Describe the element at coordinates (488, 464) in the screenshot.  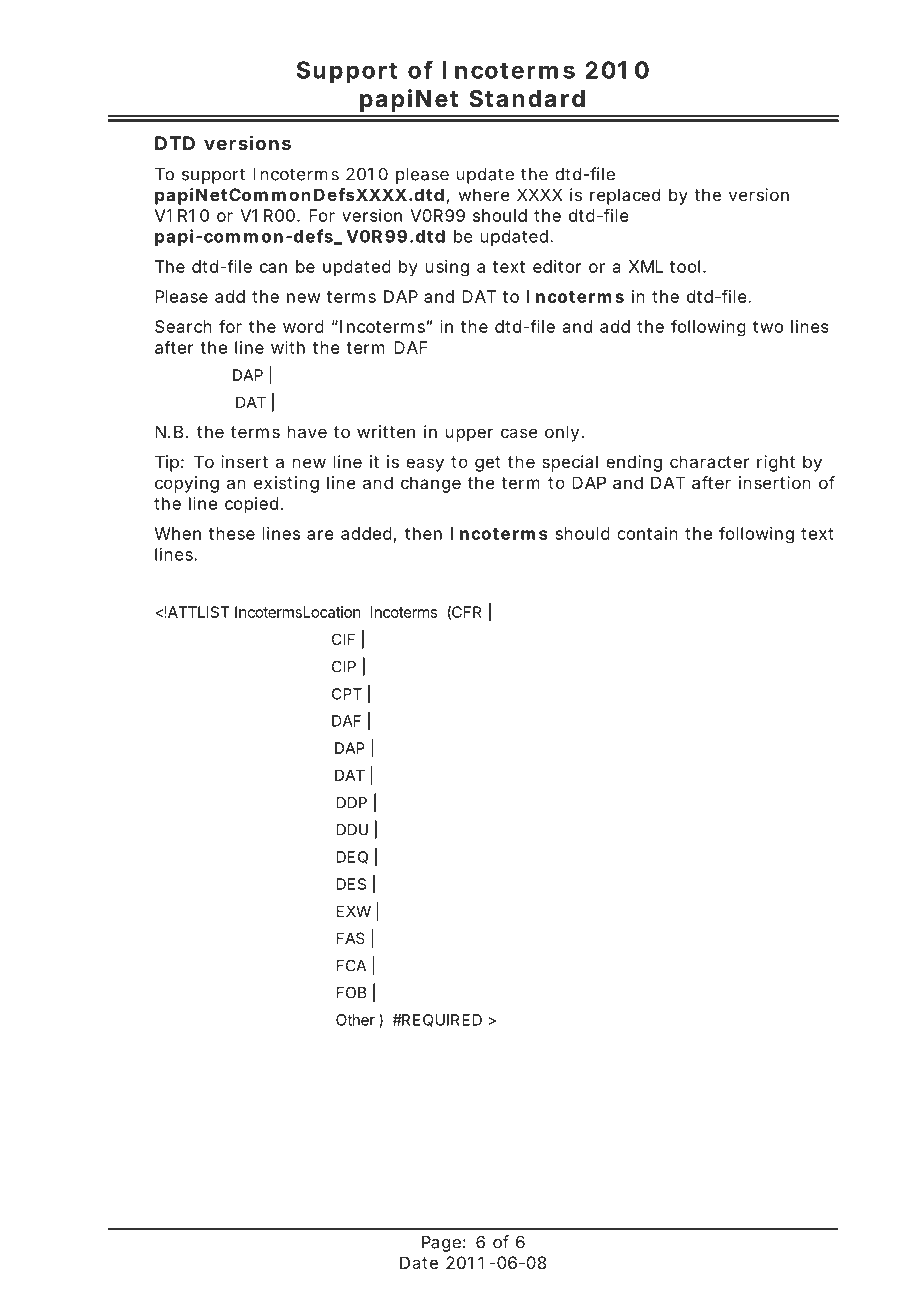
I see `get` at that location.
